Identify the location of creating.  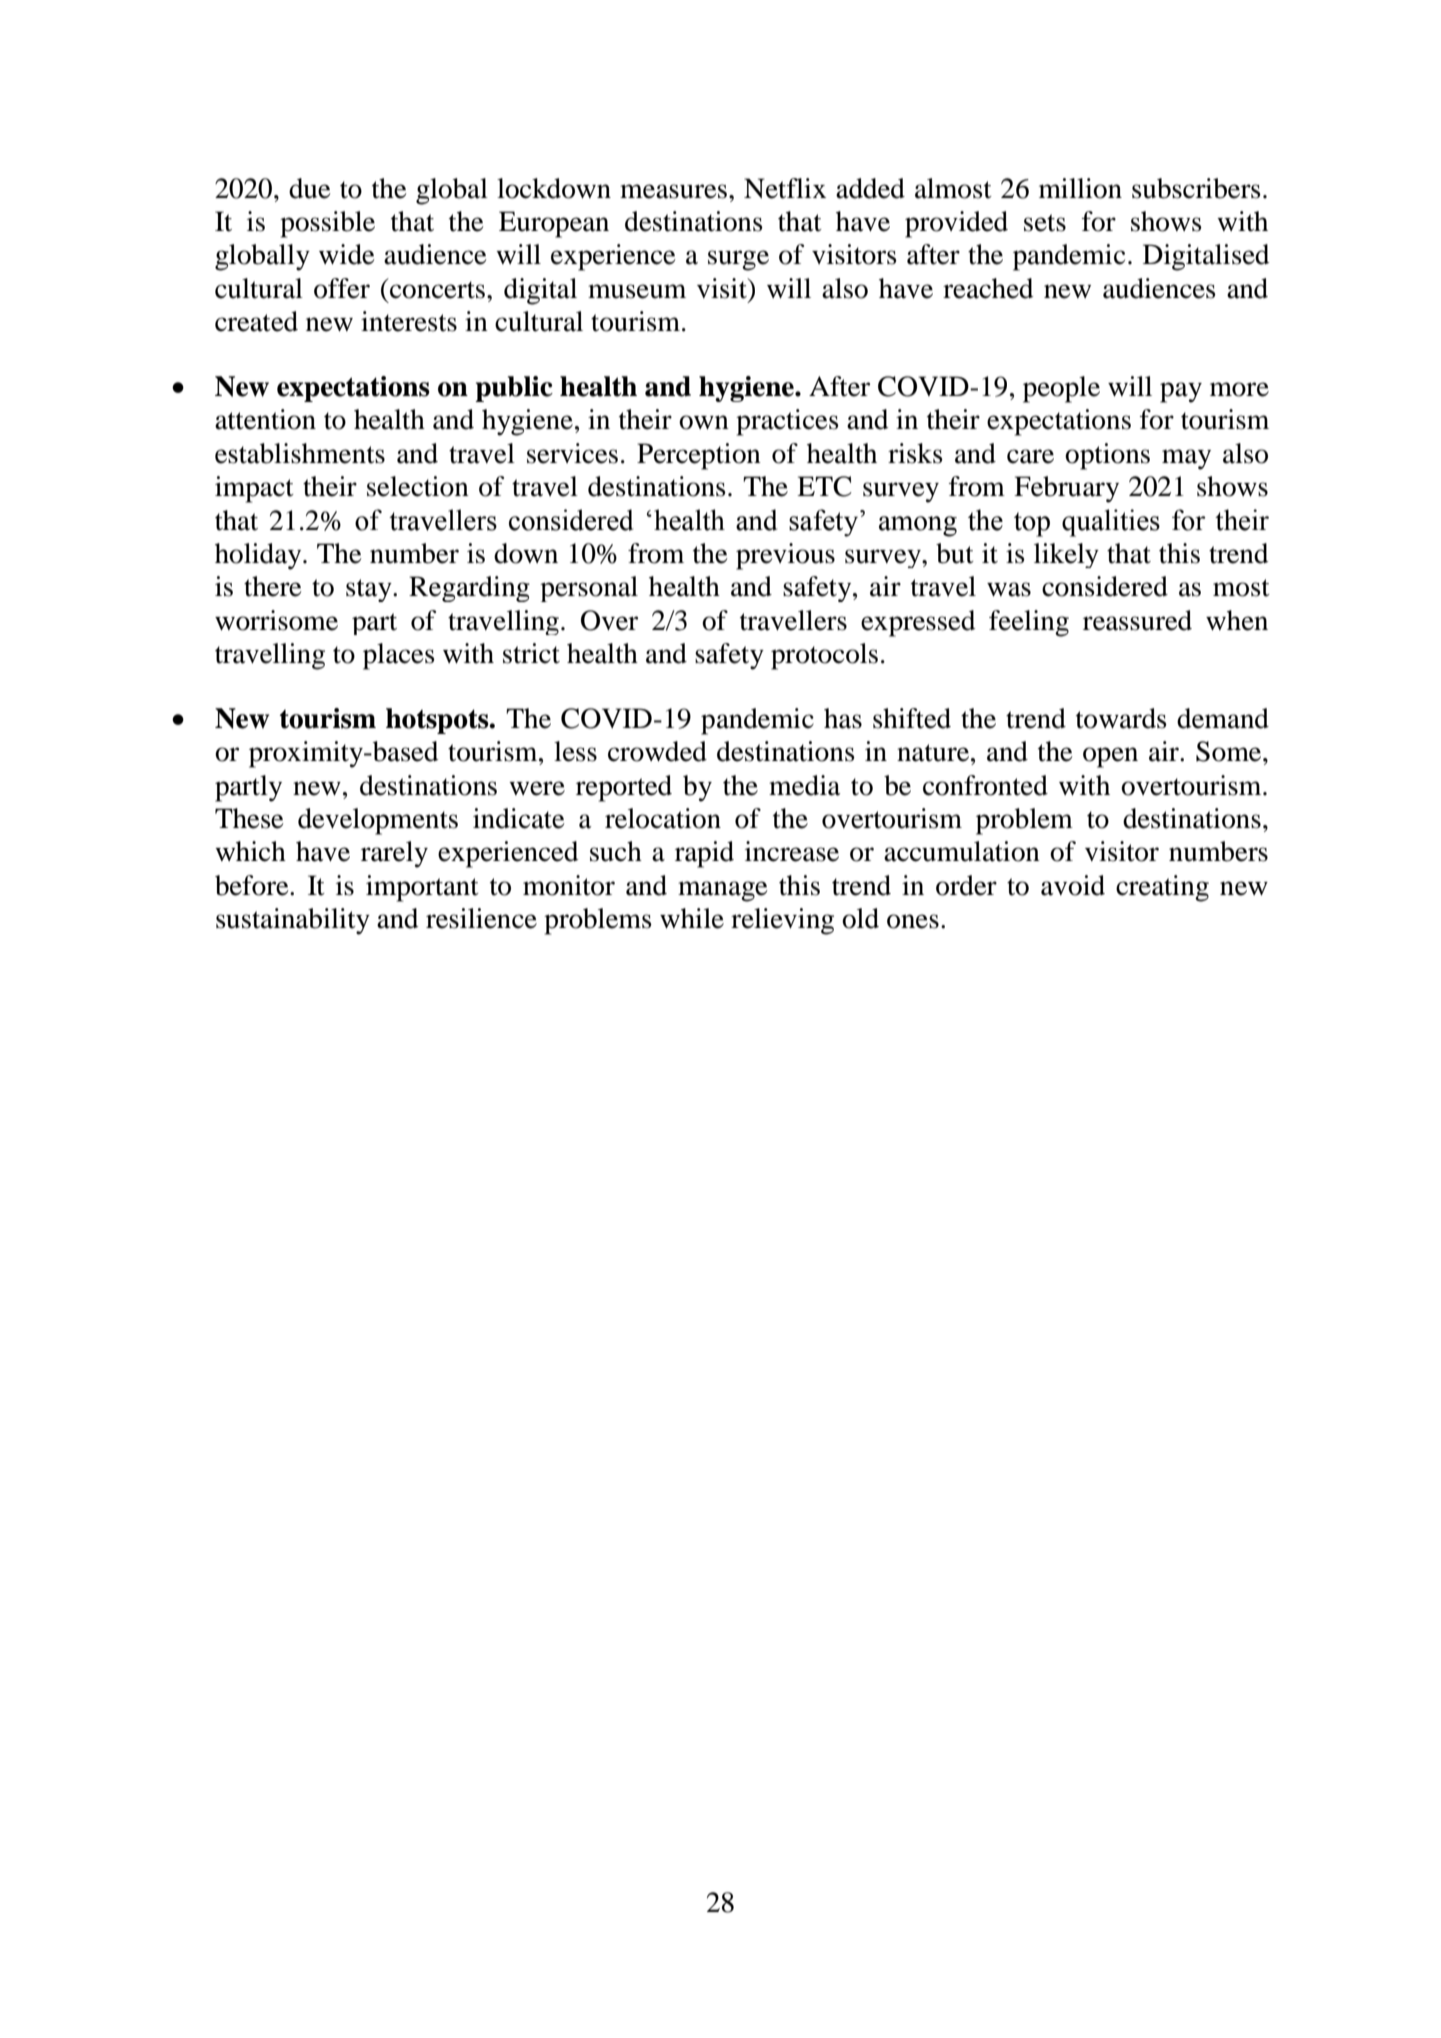
(1162, 888).
